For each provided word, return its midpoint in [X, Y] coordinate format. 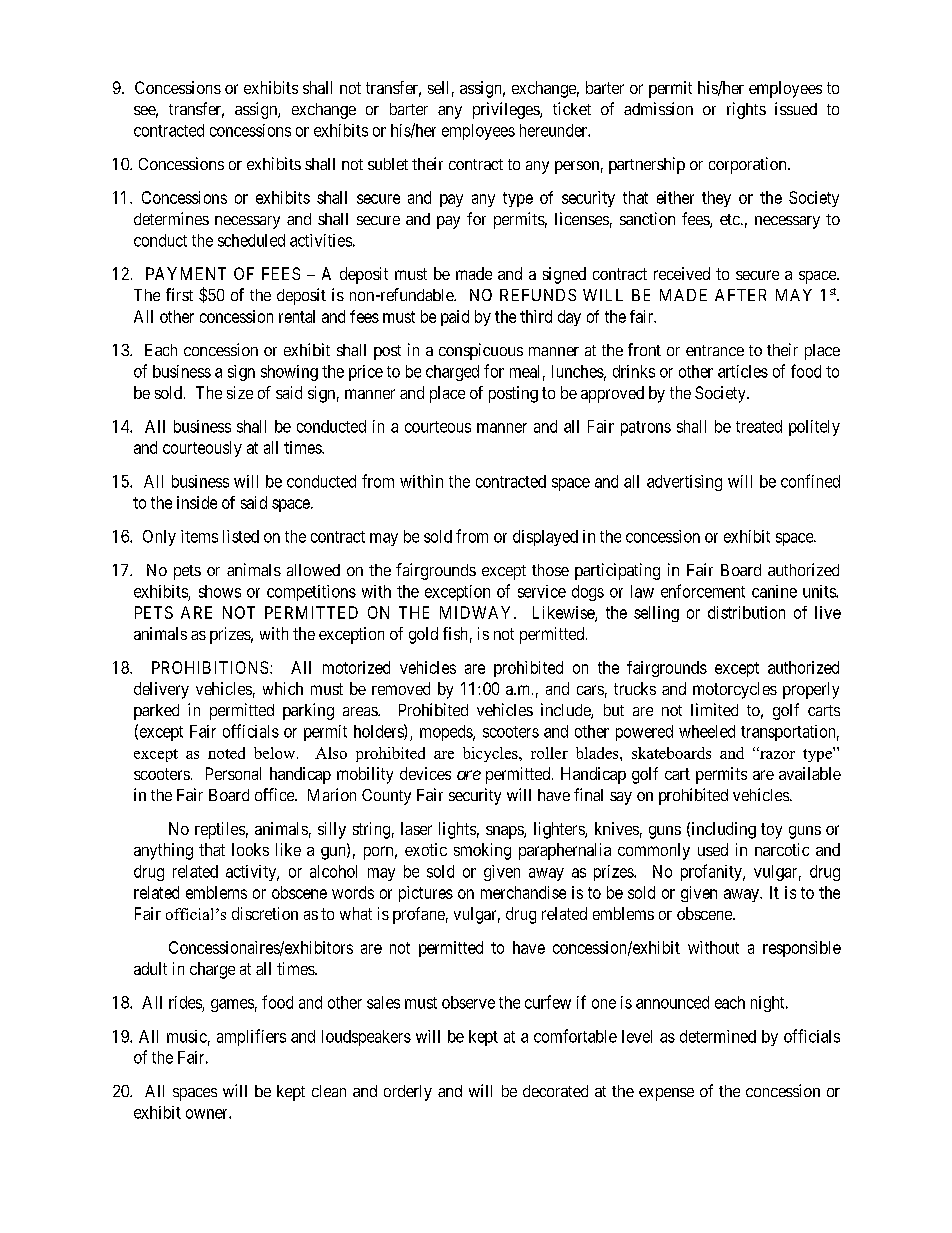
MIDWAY [477, 612]
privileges [507, 110]
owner [208, 1114]
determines [171, 218]
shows [220, 591]
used [713, 849]
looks [250, 849]
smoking [482, 851]
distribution [746, 612]
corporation [749, 165]
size [240, 392]
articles [743, 371]
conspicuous [481, 351]
